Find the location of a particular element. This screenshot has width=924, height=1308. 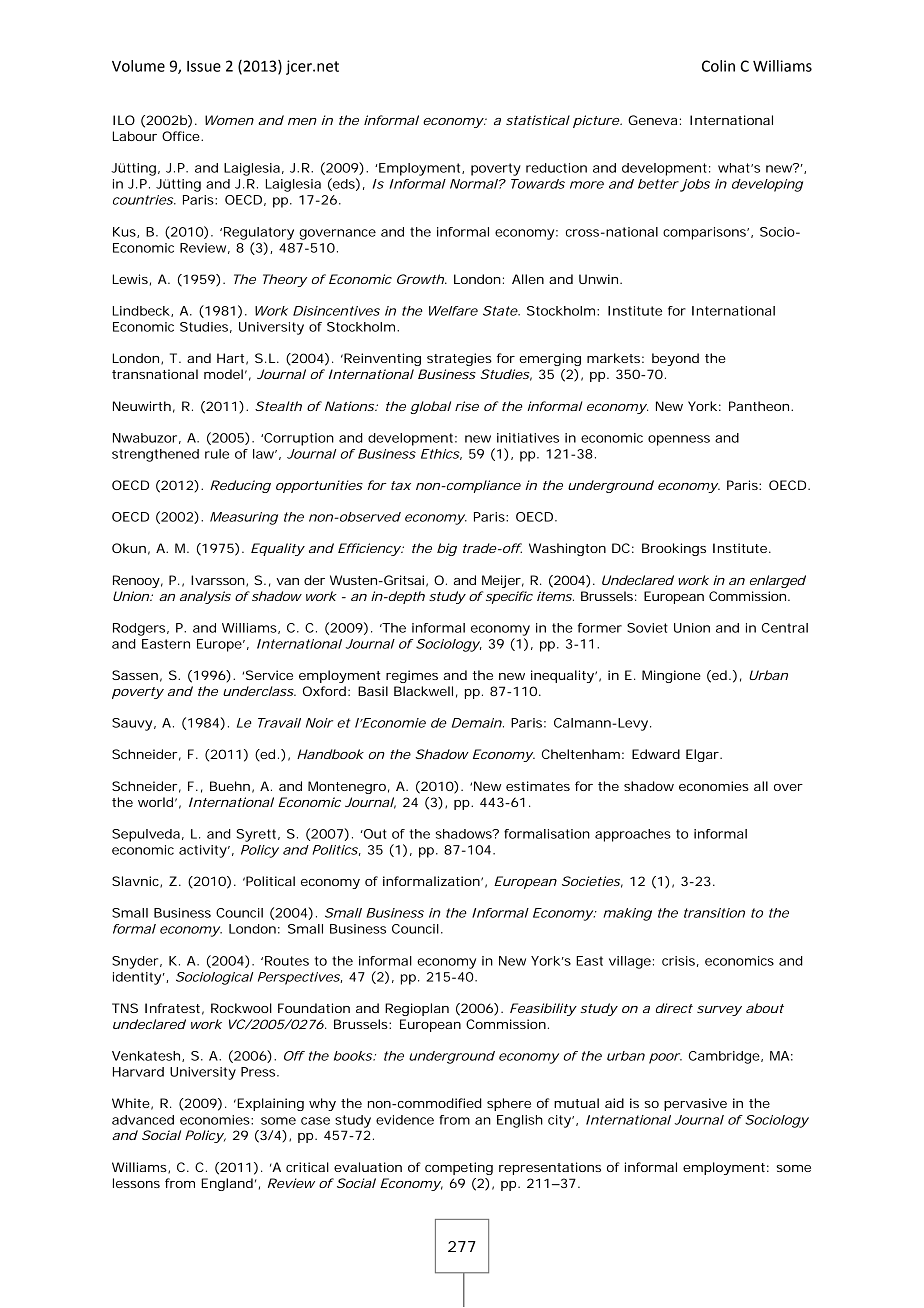

pervasive is located at coordinates (695, 1104).
